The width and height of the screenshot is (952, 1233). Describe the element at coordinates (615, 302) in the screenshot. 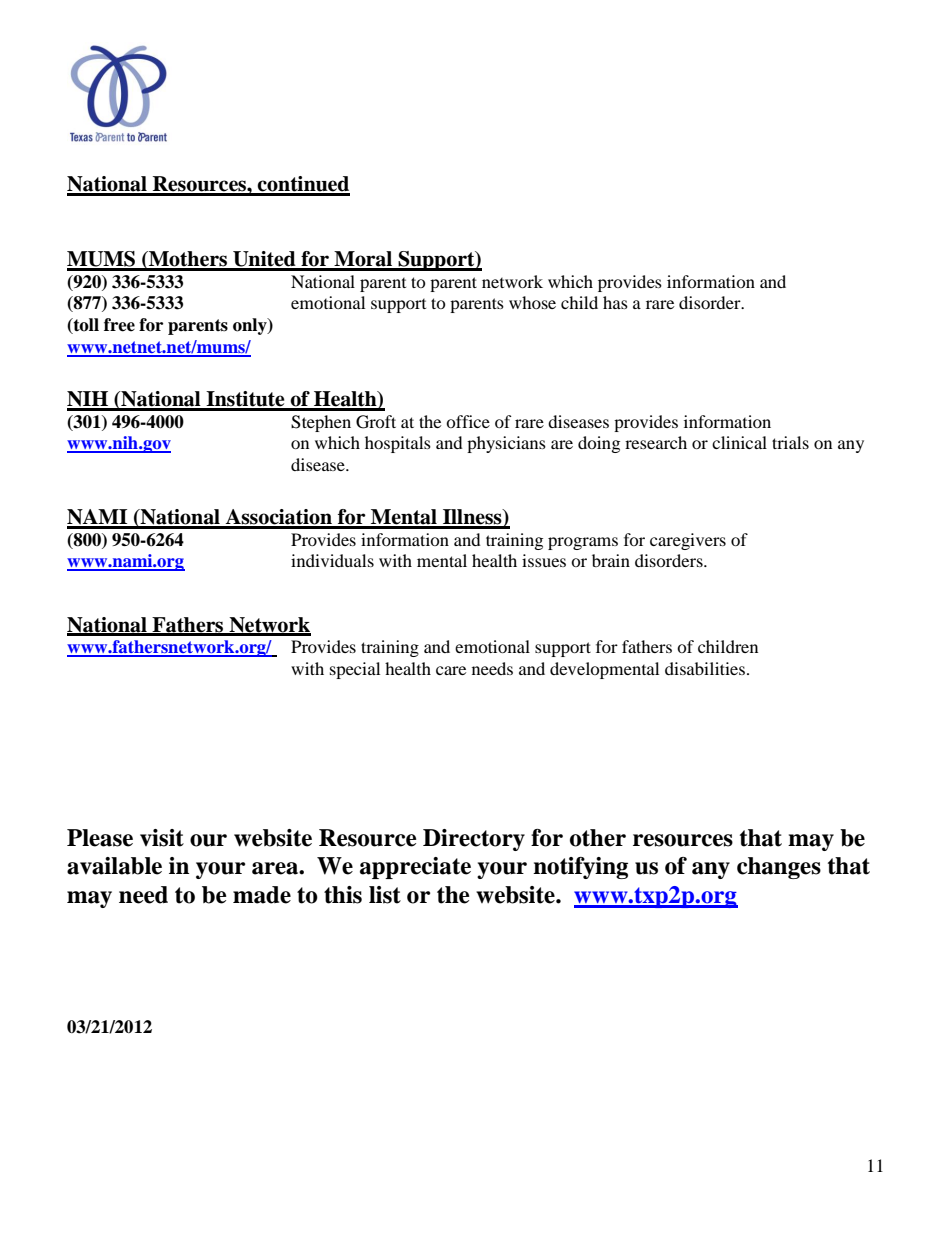

I see `has` at that location.
